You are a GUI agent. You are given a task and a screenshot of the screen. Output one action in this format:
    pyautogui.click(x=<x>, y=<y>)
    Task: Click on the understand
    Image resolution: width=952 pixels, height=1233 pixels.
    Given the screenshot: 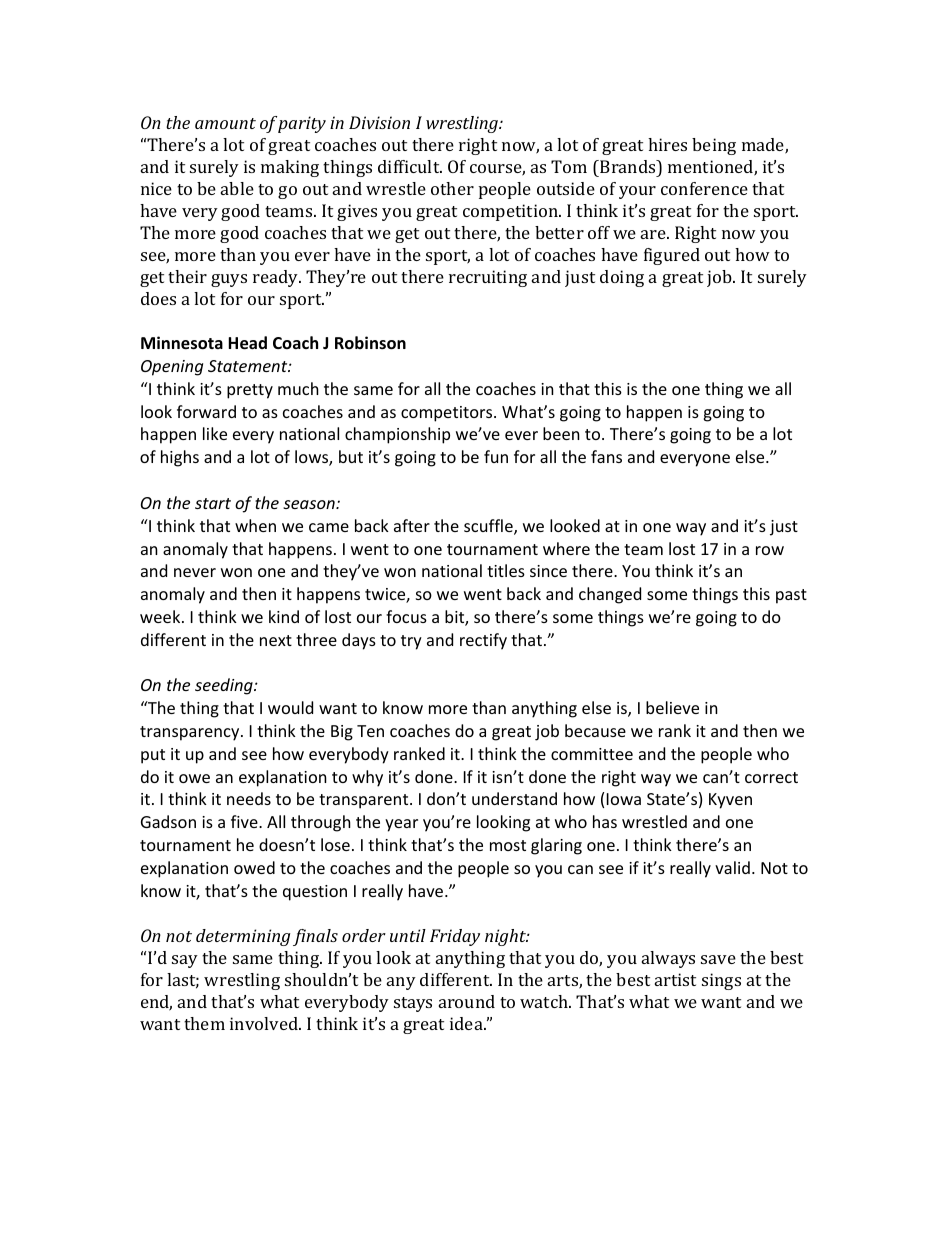 What is the action you would take?
    pyautogui.click(x=514, y=798)
